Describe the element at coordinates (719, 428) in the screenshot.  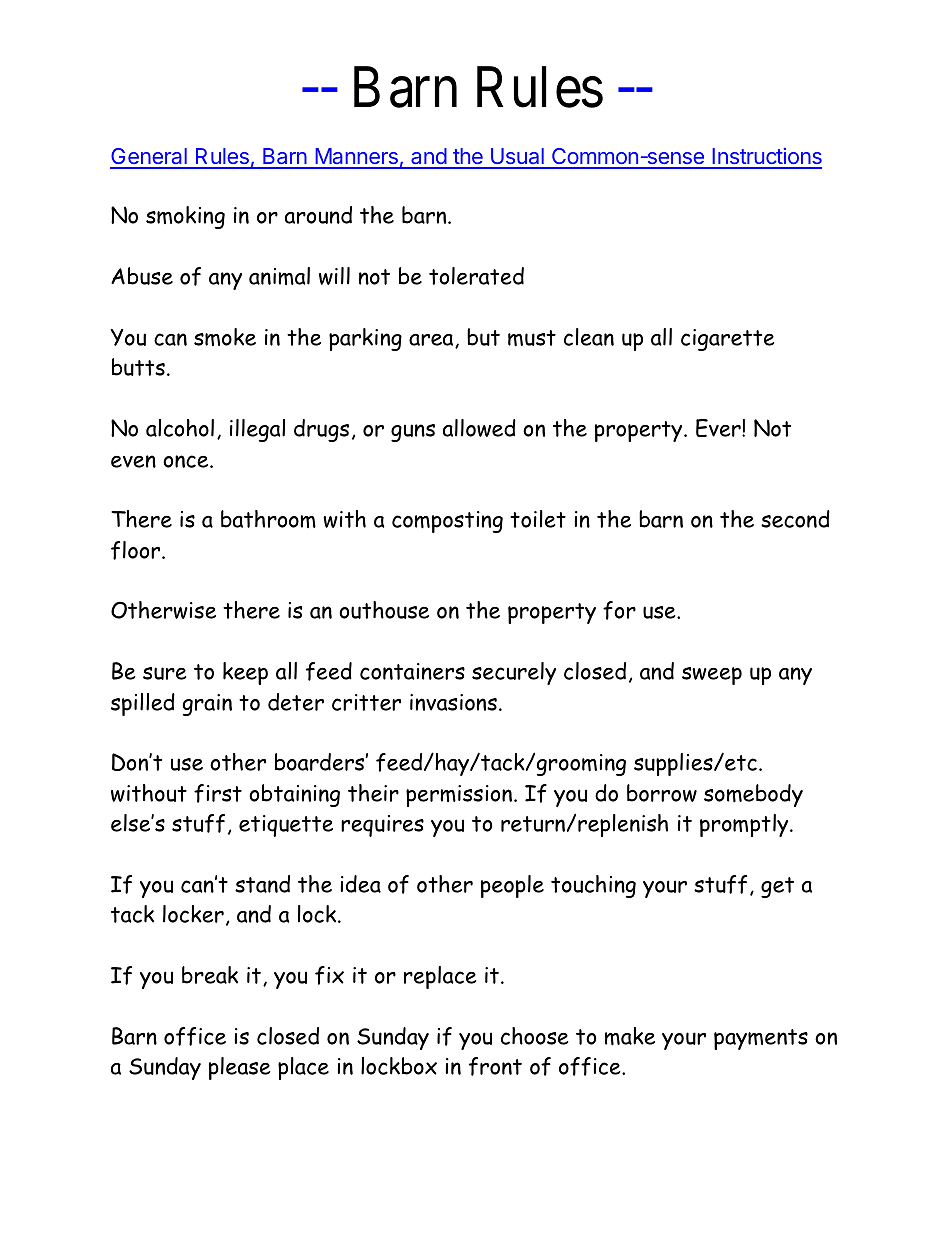
I see `Ever` at that location.
